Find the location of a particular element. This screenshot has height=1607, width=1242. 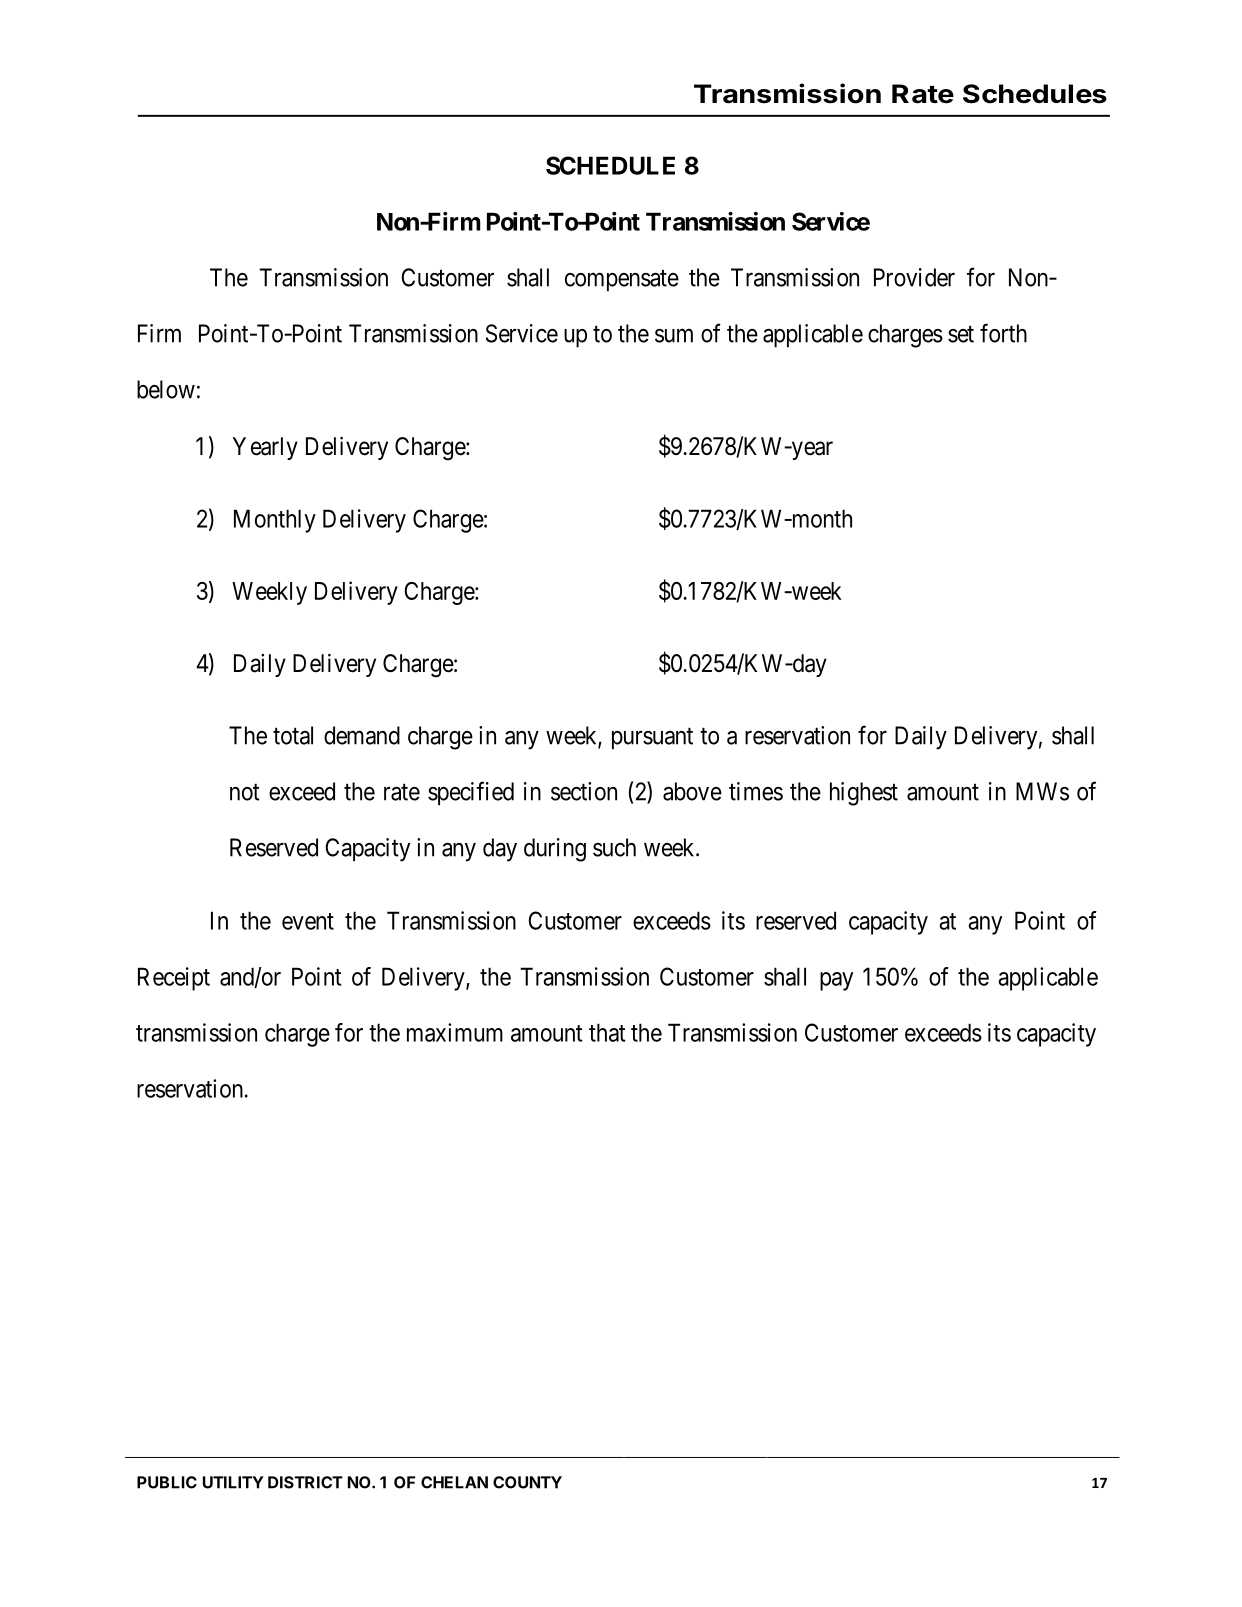

below is located at coordinates (166, 389).
